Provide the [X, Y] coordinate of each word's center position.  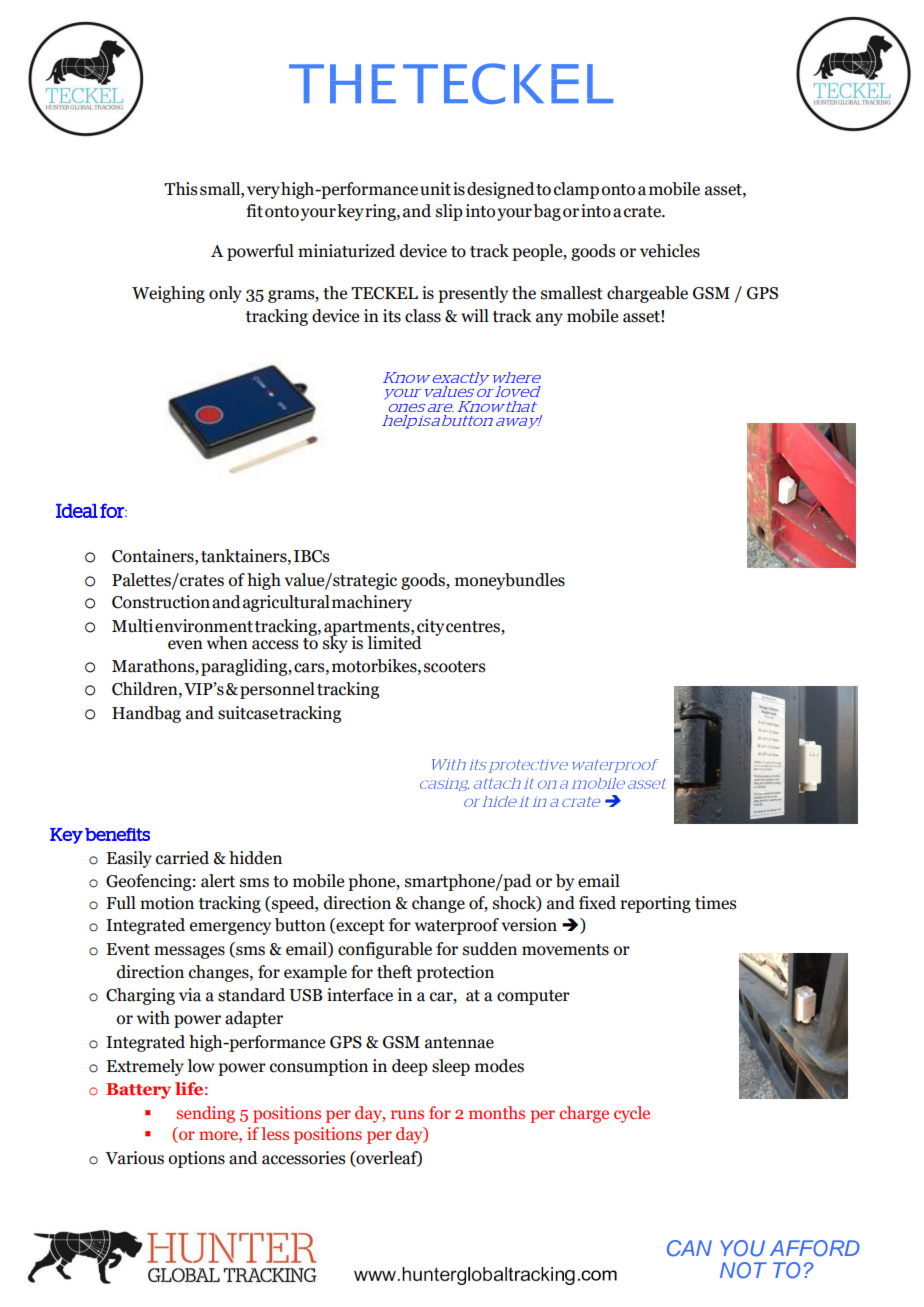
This [180, 189]
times [715, 903]
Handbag [146, 714]
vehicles [670, 251]
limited [394, 642]
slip [449, 212]
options [197, 1159]
